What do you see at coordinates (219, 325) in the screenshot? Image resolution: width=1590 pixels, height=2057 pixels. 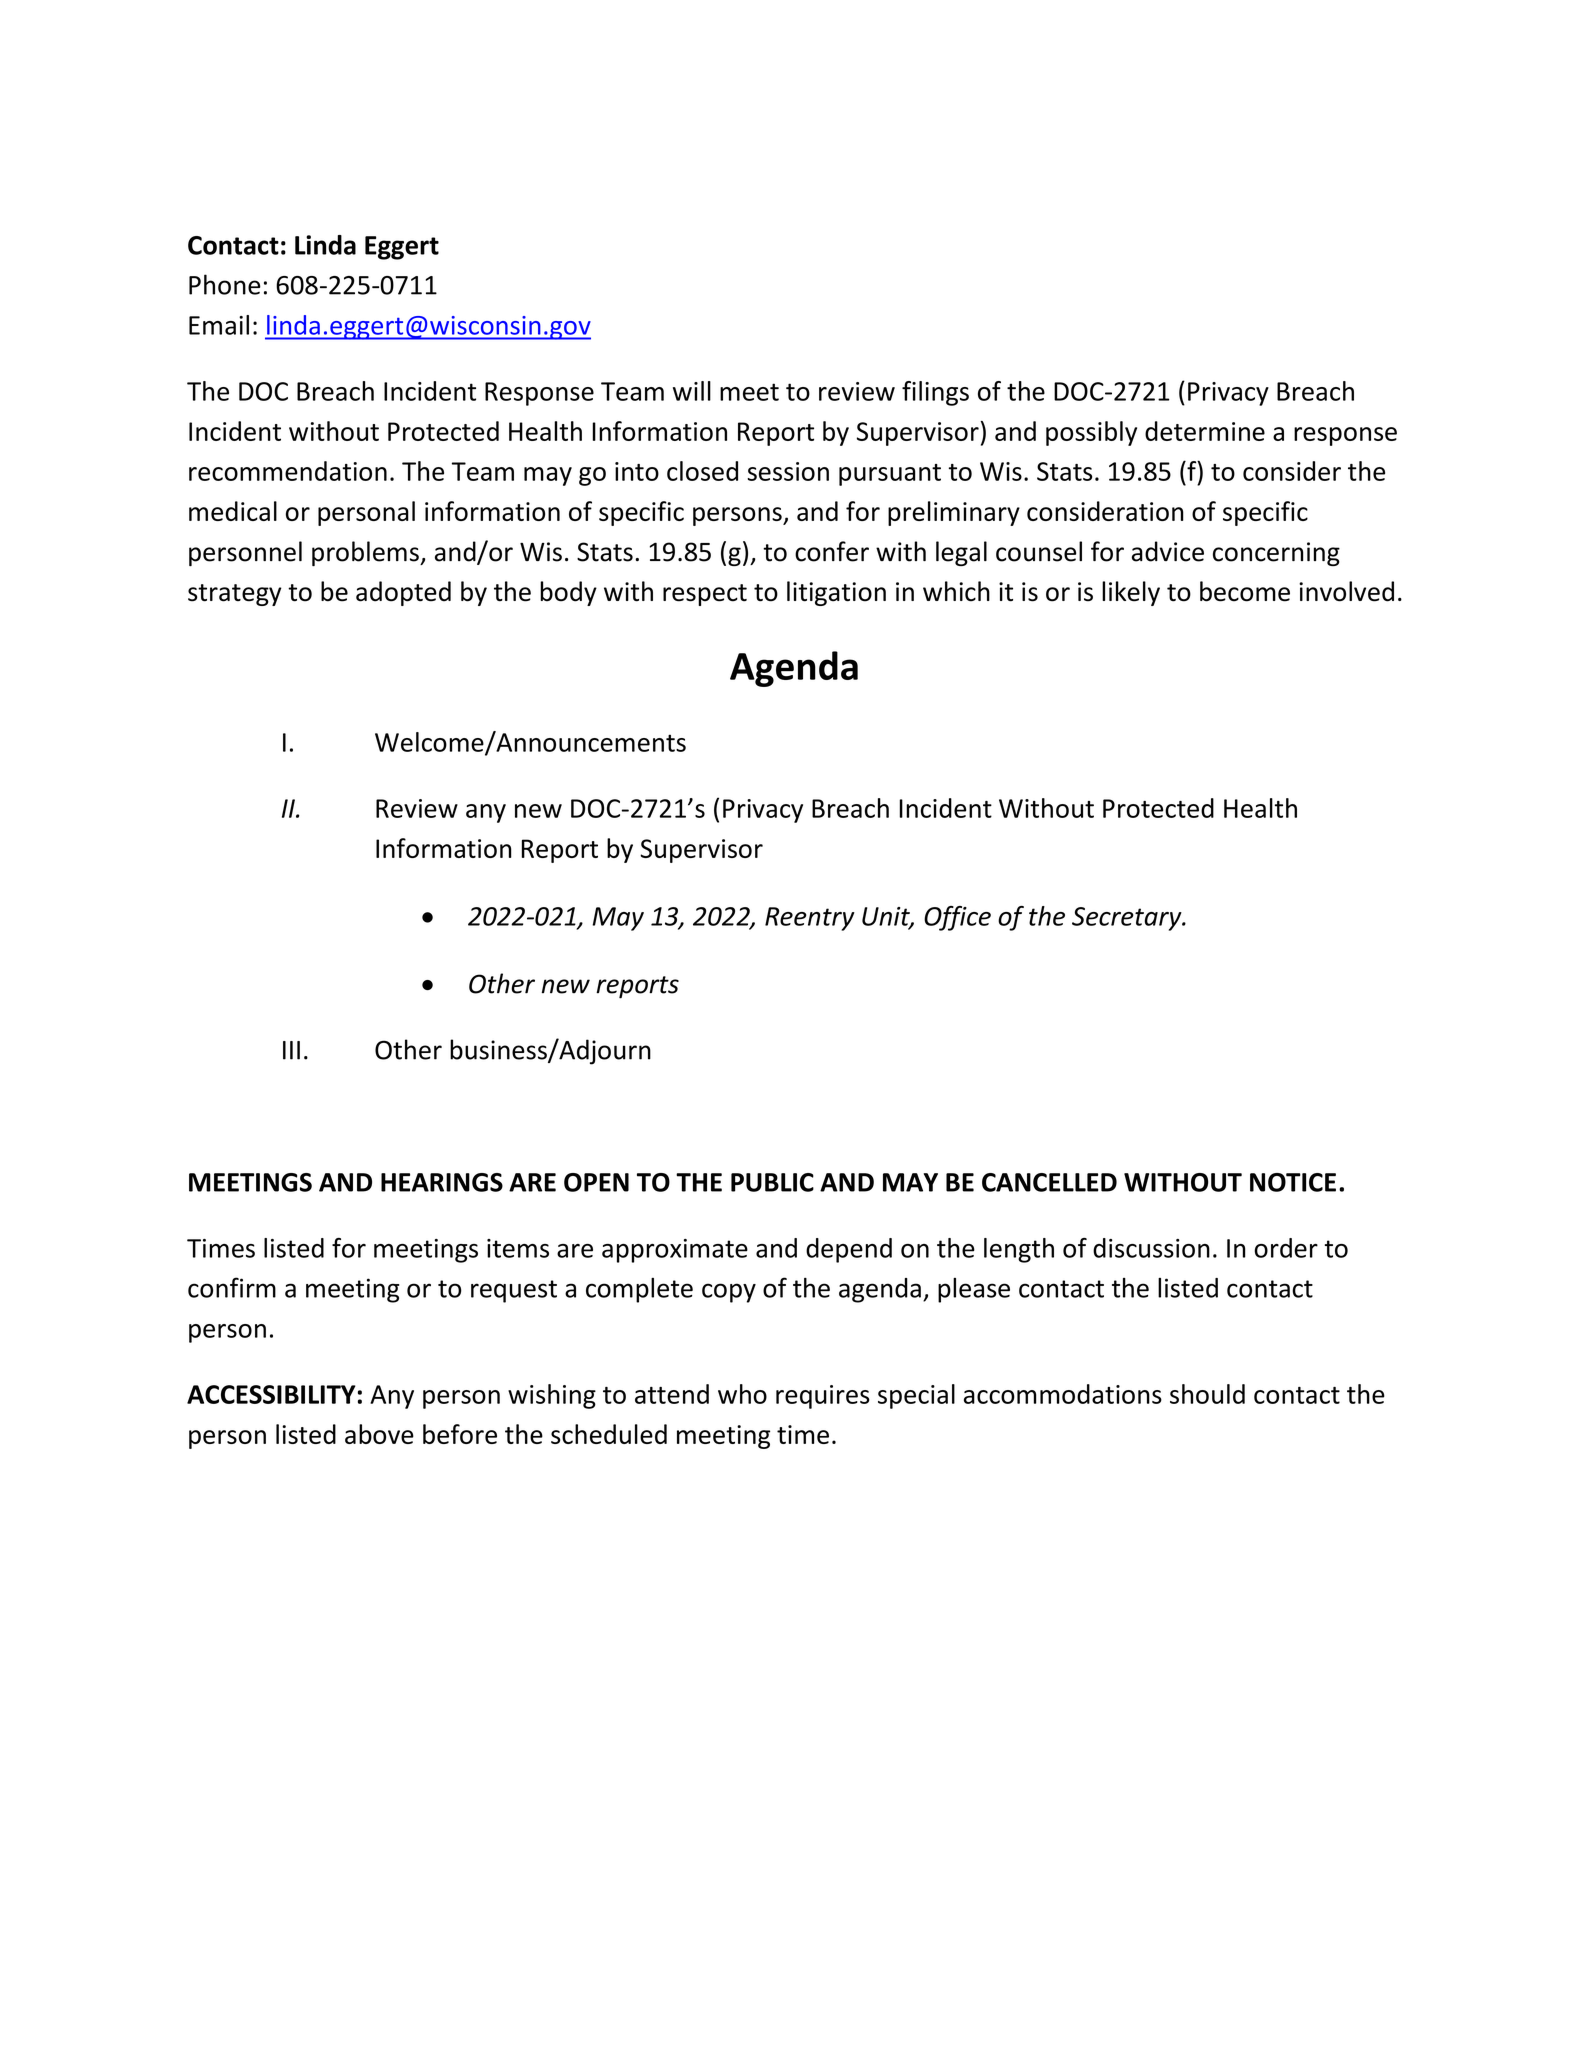 I see `Email` at bounding box center [219, 325].
